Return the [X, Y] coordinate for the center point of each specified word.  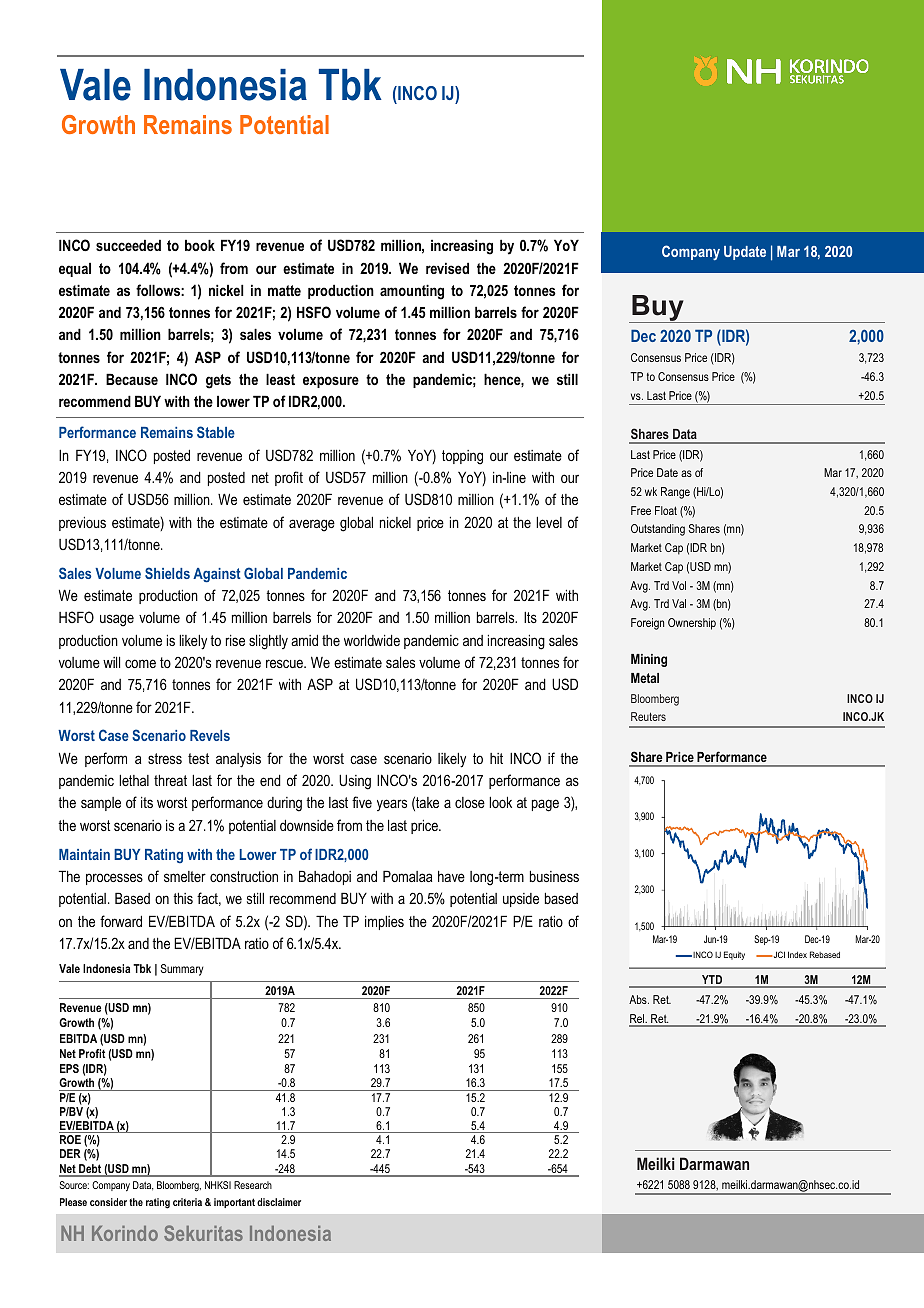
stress [165, 758]
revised [447, 268]
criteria [187, 1202]
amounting [412, 292]
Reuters [648, 716]
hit [496, 758]
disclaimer [279, 1202]
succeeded [128, 245]
